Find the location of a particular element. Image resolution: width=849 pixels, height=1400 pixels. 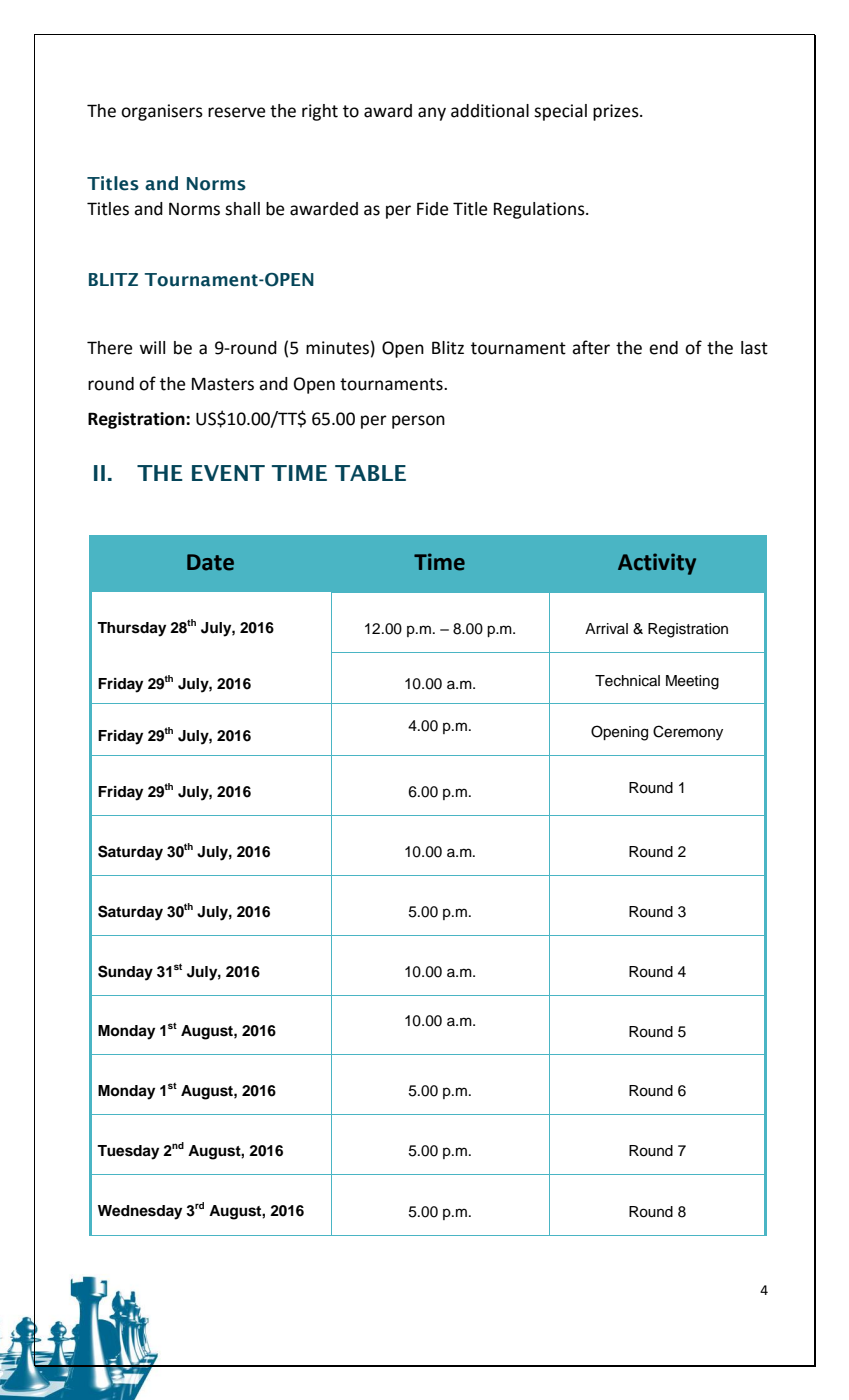

Meeting is located at coordinates (692, 682).
